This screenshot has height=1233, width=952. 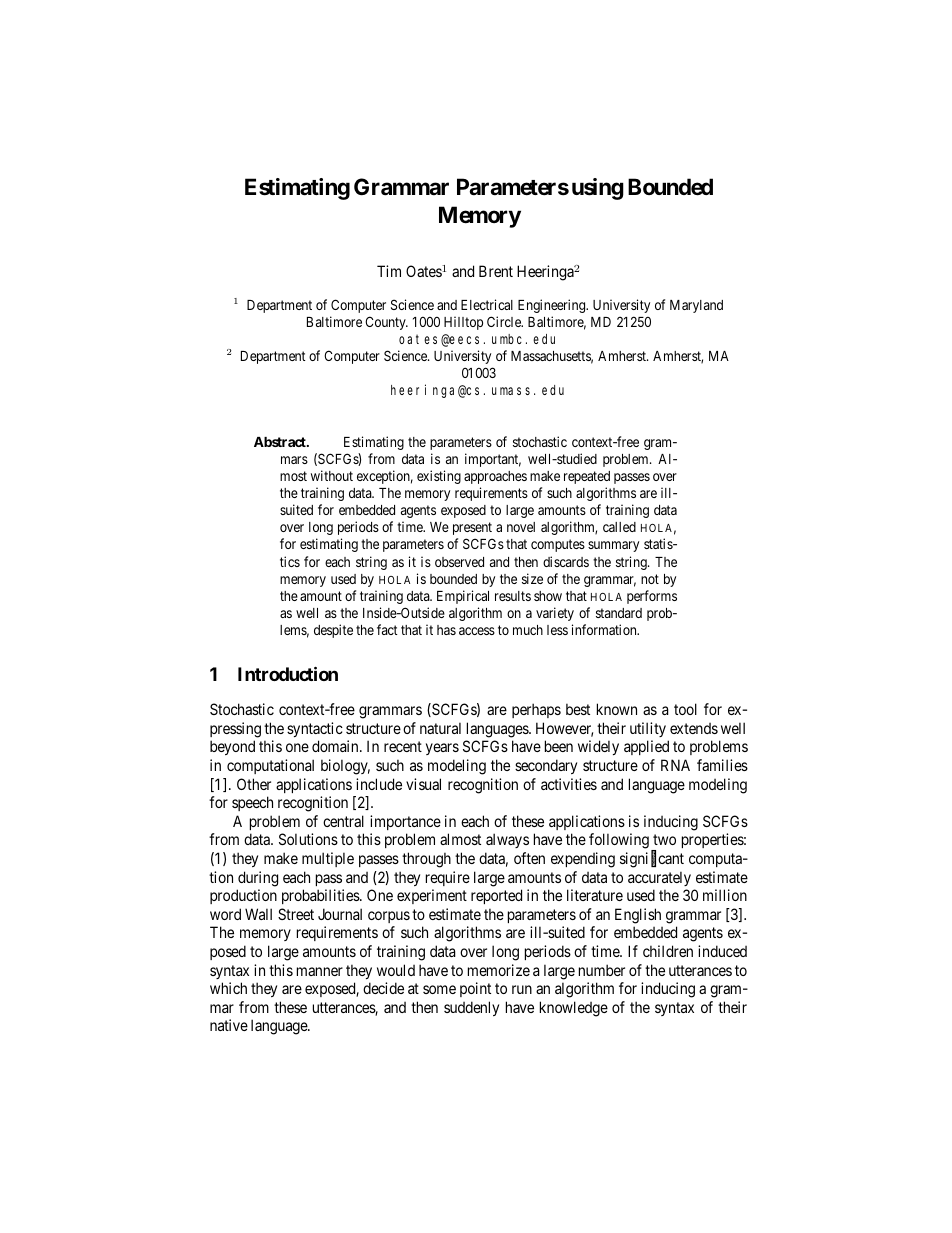 What do you see at coordinates (252, 803) in the screenshot?
I see `speech` at bounding box center [252, 803].
